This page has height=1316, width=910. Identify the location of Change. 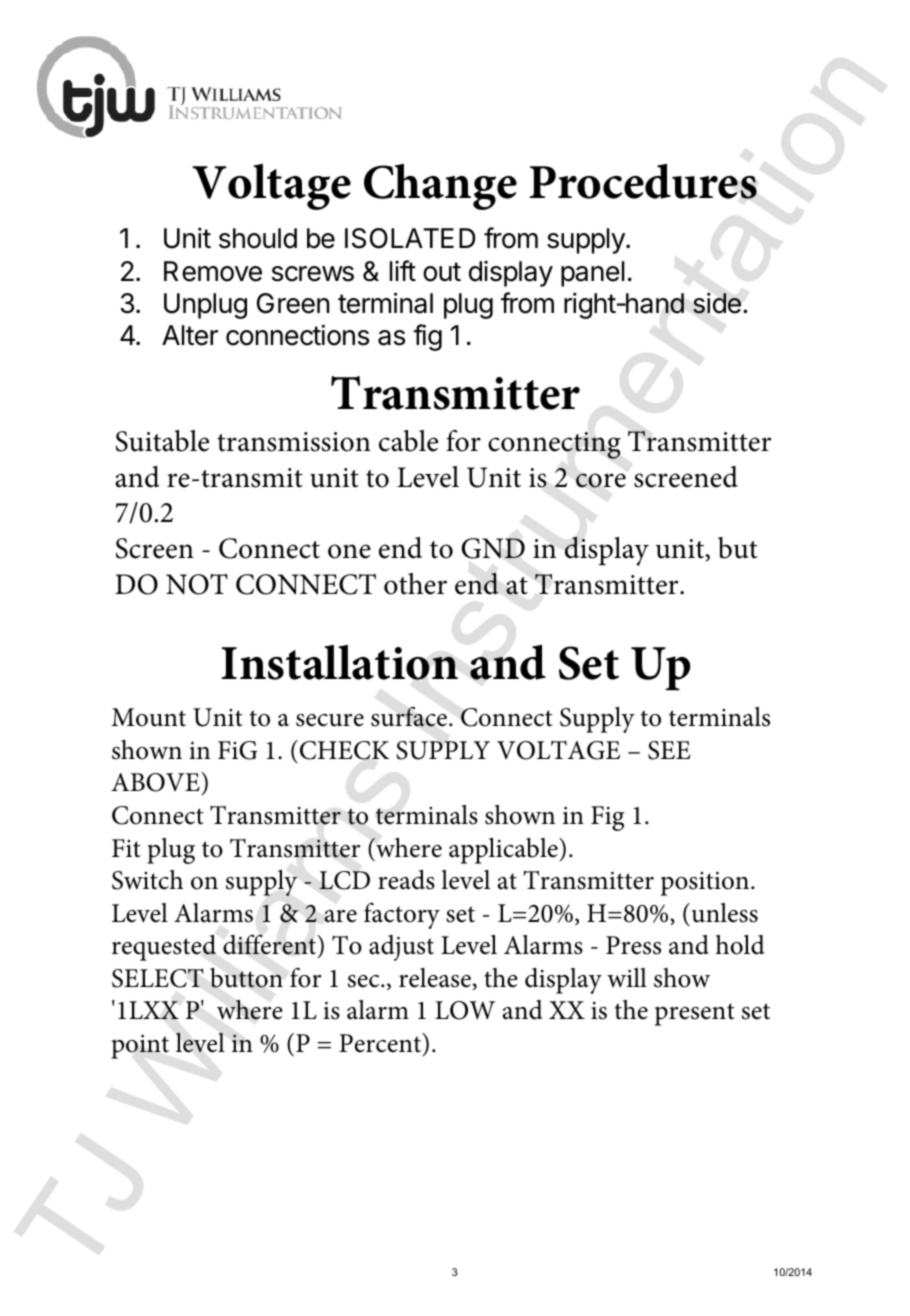
(440, 187).
